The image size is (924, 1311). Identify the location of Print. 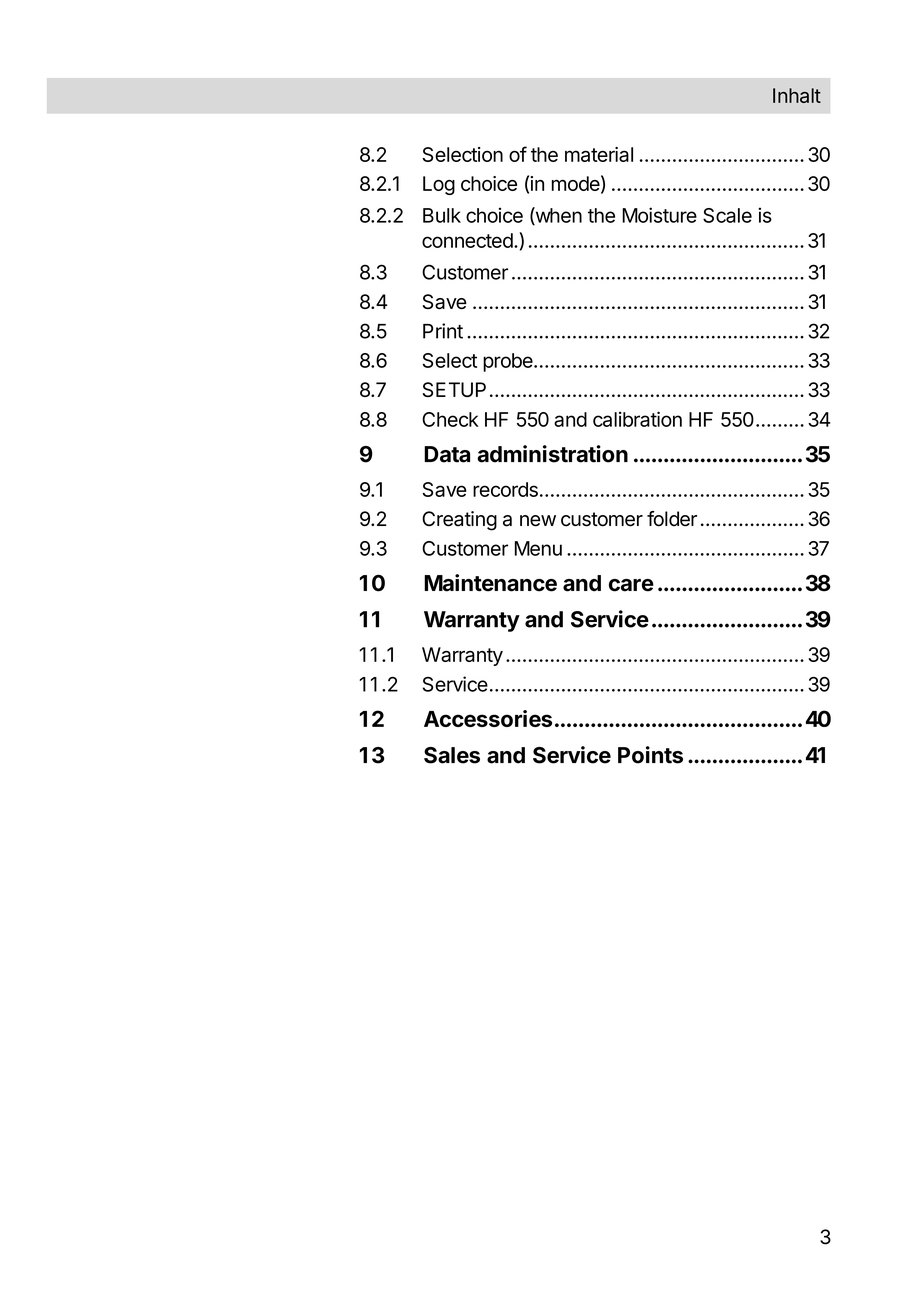
(443, 331).
